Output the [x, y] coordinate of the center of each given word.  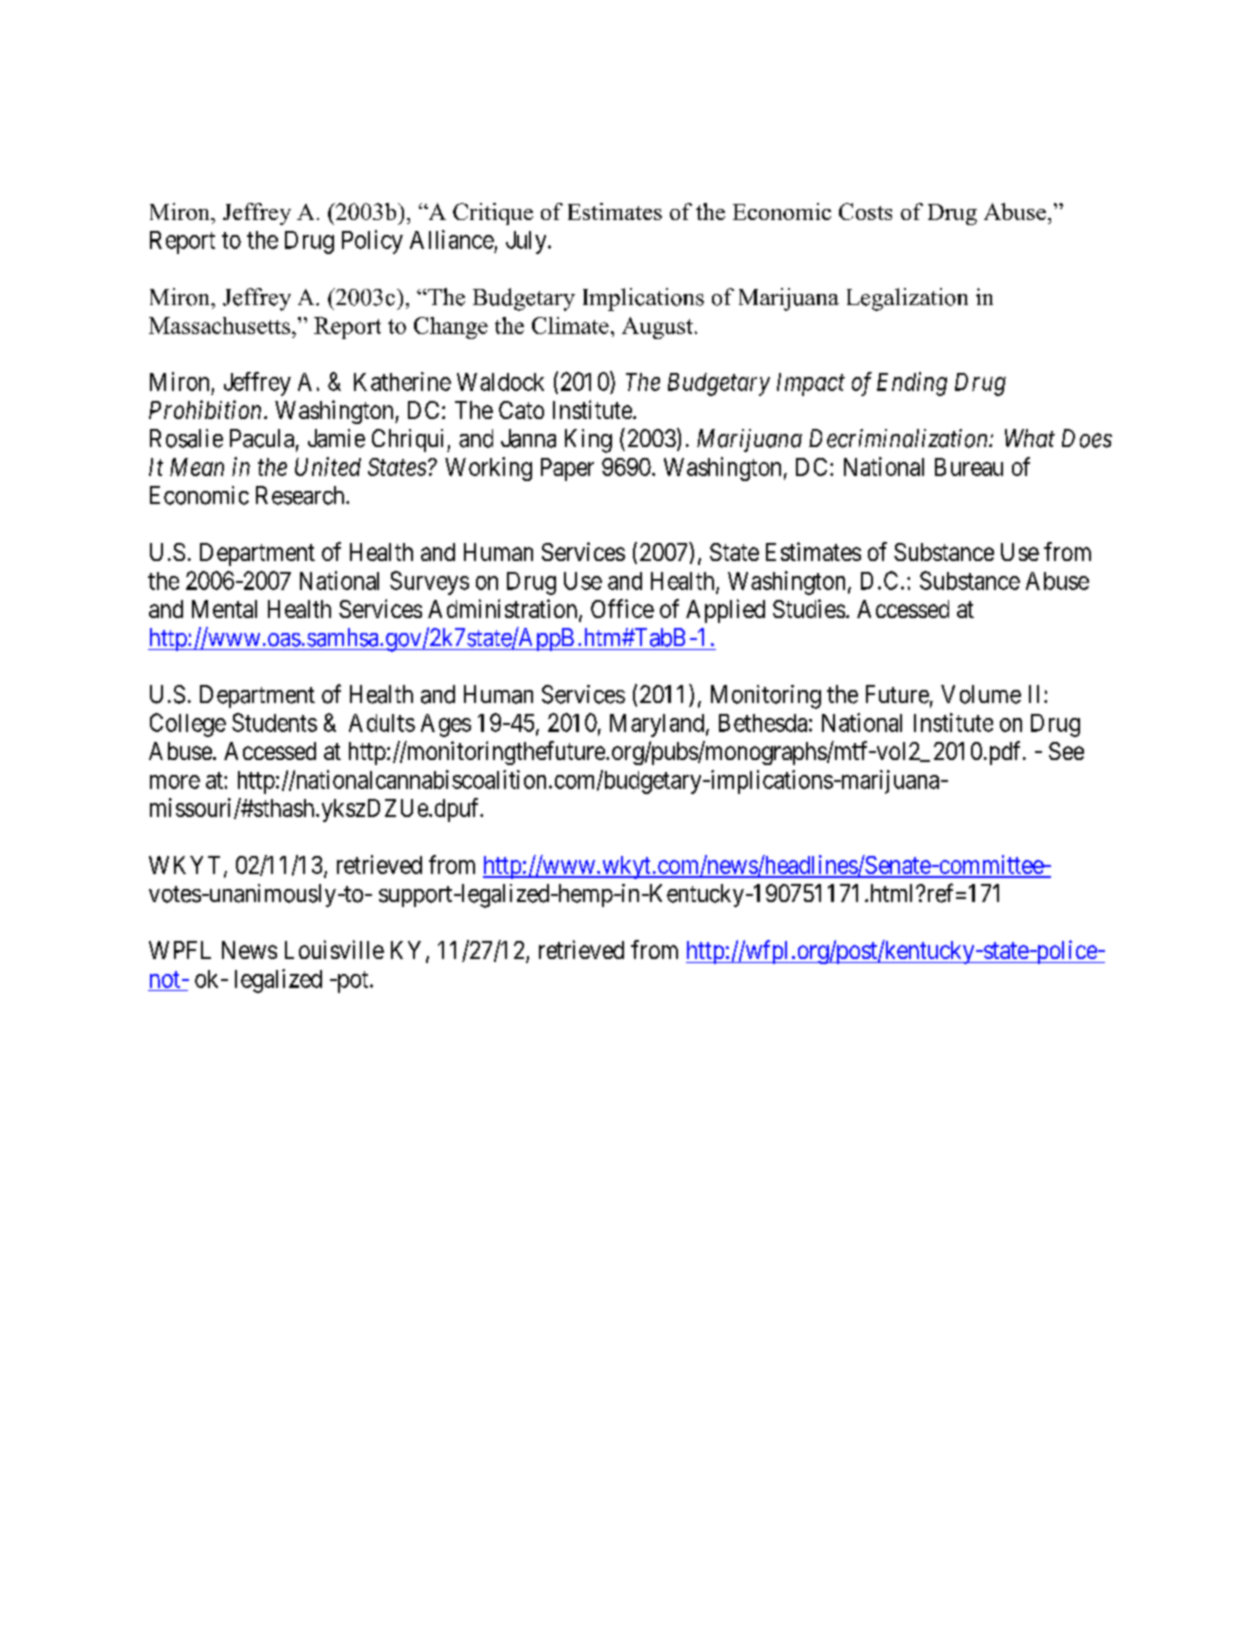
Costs [865, 211]
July [527, 242]
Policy [372, 242]
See [1066, 751]
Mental [224, 609]
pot [352, 982]
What [1030, 438]
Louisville [334, 949]
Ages [446, 725]
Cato [521, 410]
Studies [809, 608]
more [175, 782]
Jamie [336, 438]
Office [622, 608]
